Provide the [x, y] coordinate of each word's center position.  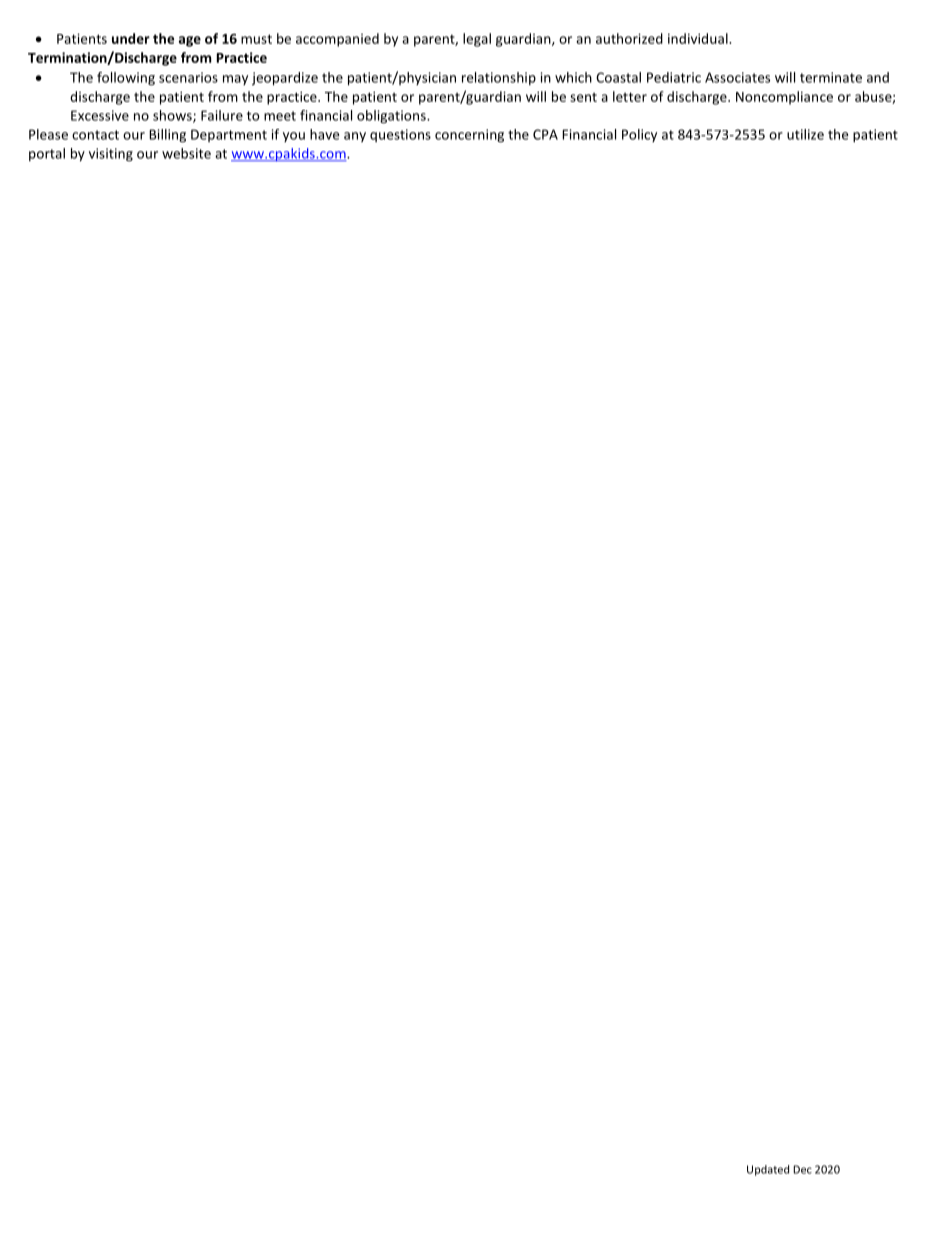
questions [400, 135]
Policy [639, 135]
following [126, 79]
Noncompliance [784, 98]
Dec [802, 1169]
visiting [111, 155]
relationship [499, 78]
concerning [469, 136]
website [186, 153]
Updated [768, 1170]
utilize [805, 134]
